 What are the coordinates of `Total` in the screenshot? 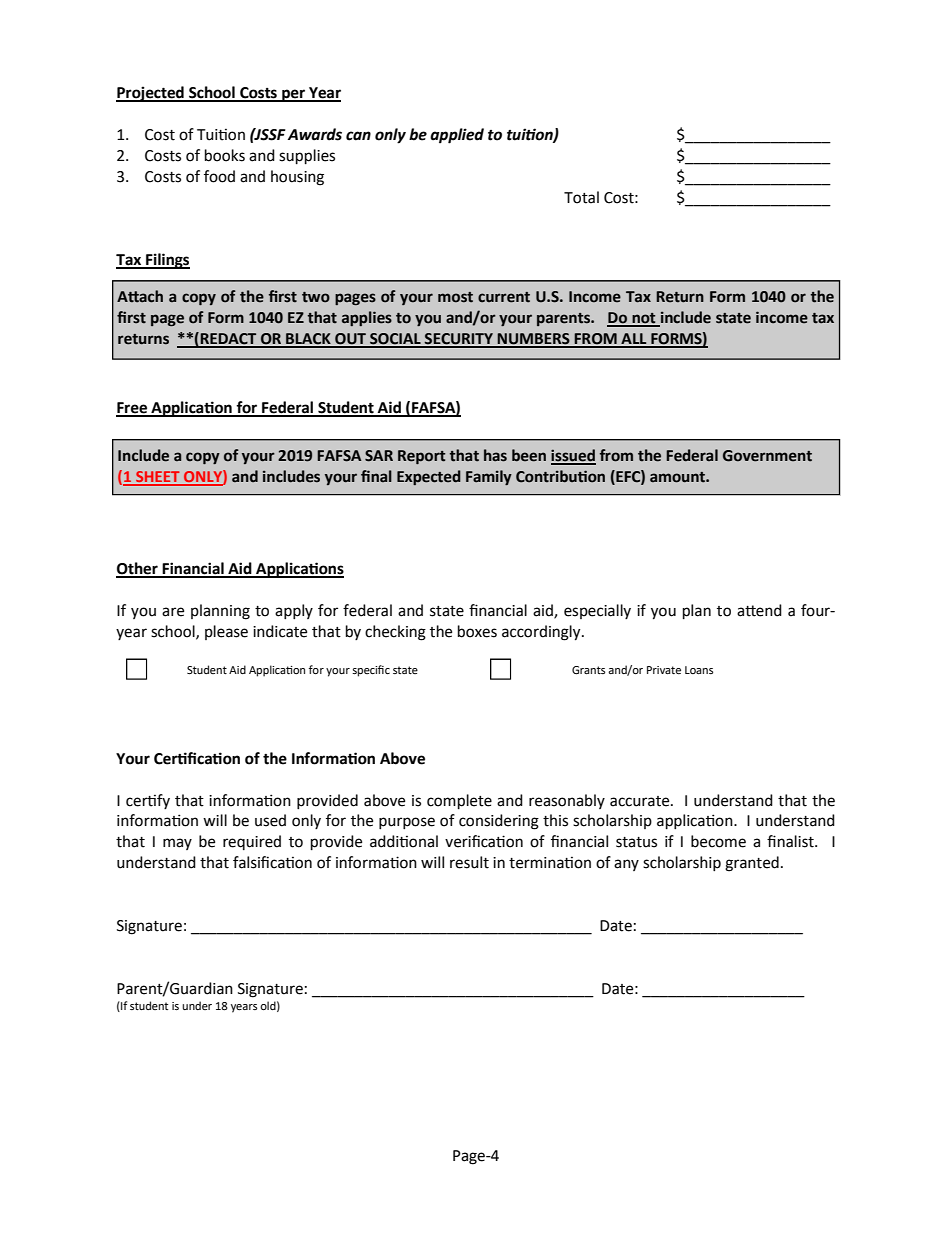 It's located at (581, 197).
